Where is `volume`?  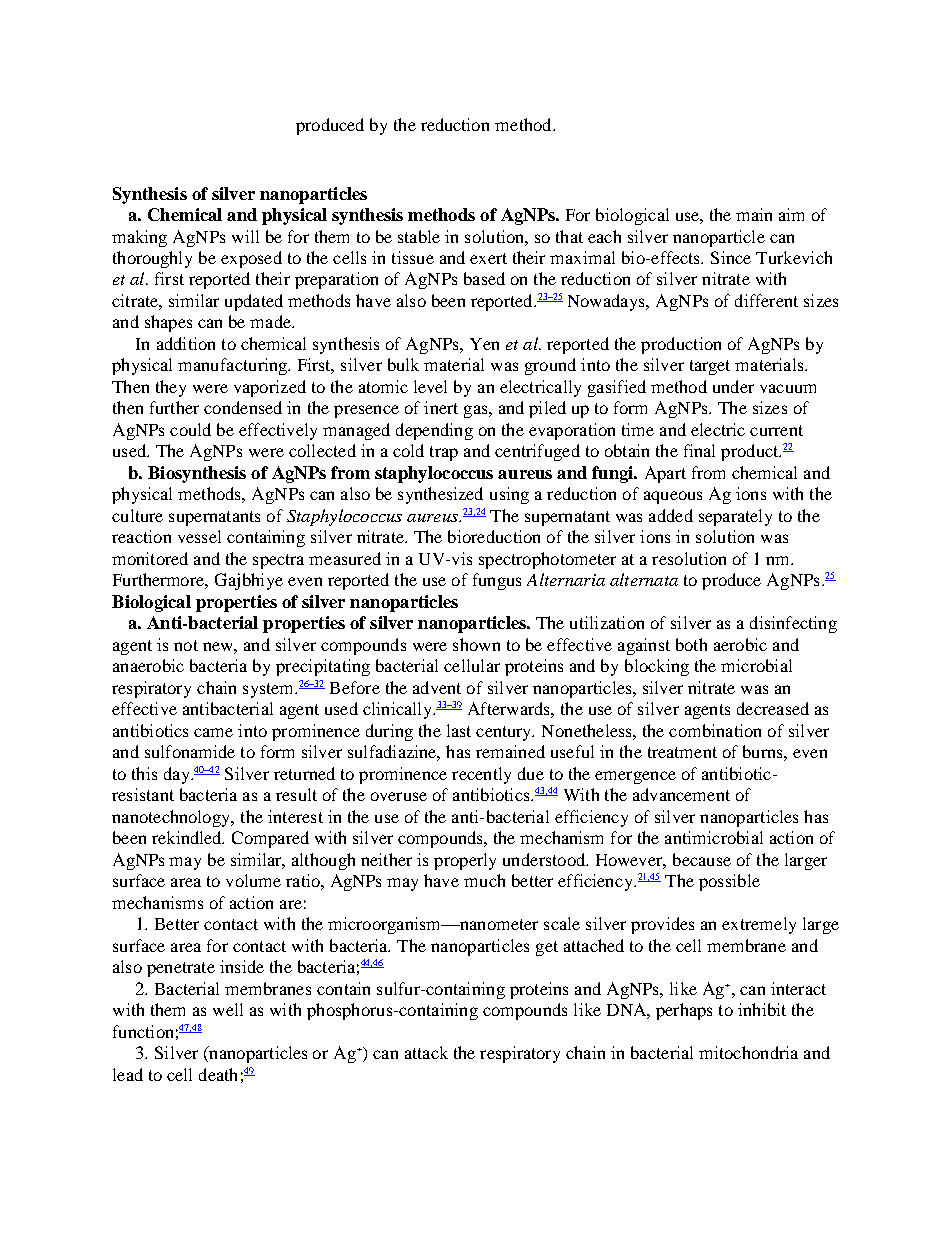
volume is located at coordinates (253, 880).
